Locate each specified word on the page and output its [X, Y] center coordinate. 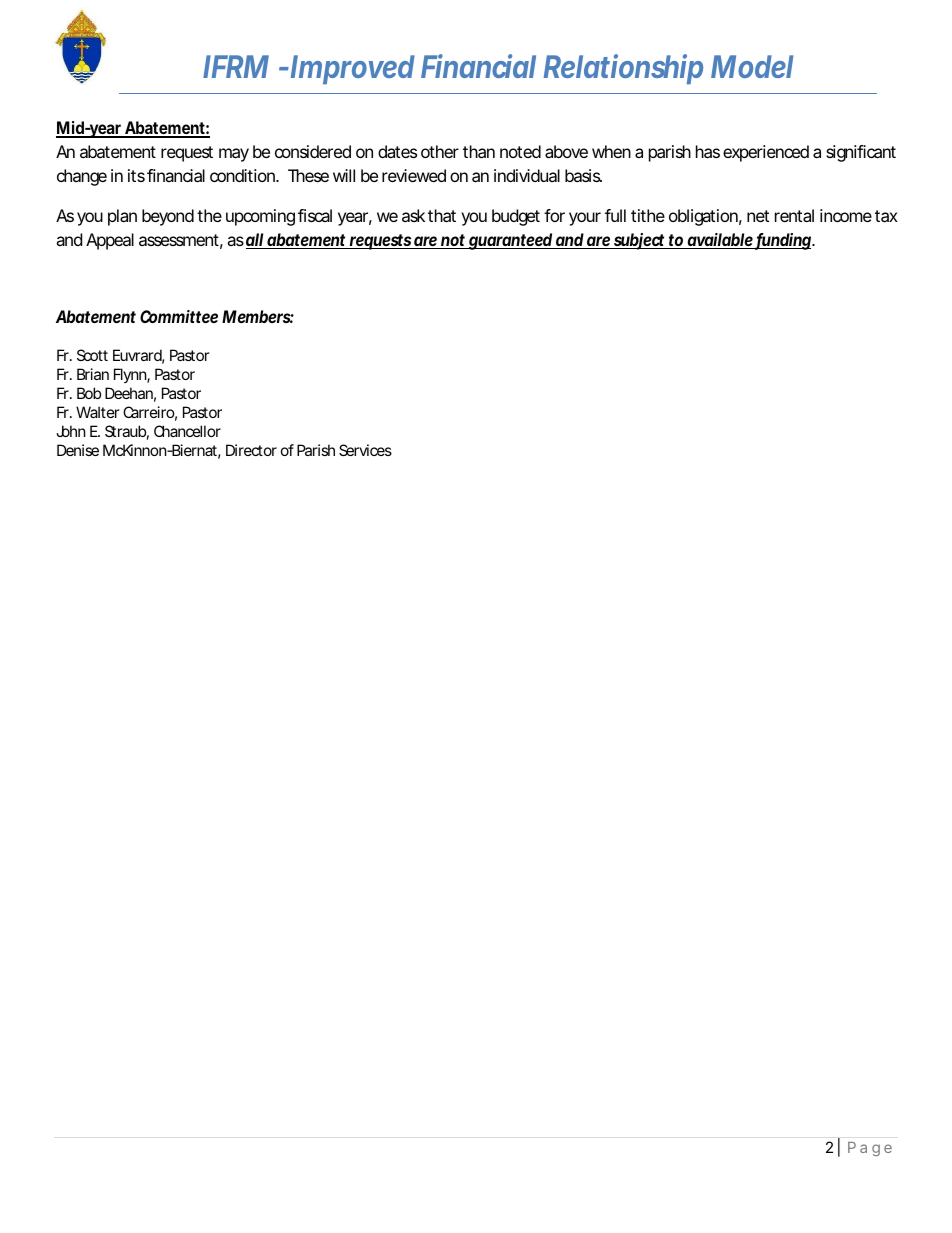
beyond [168, 217]
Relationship [623, 69]
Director [251, 450]
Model [752, 66]
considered [313, 151]
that [442, 215]
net [758, 216]
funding [785, 241]
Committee [181, 316]
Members [258, 316]
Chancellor [187, 431]
